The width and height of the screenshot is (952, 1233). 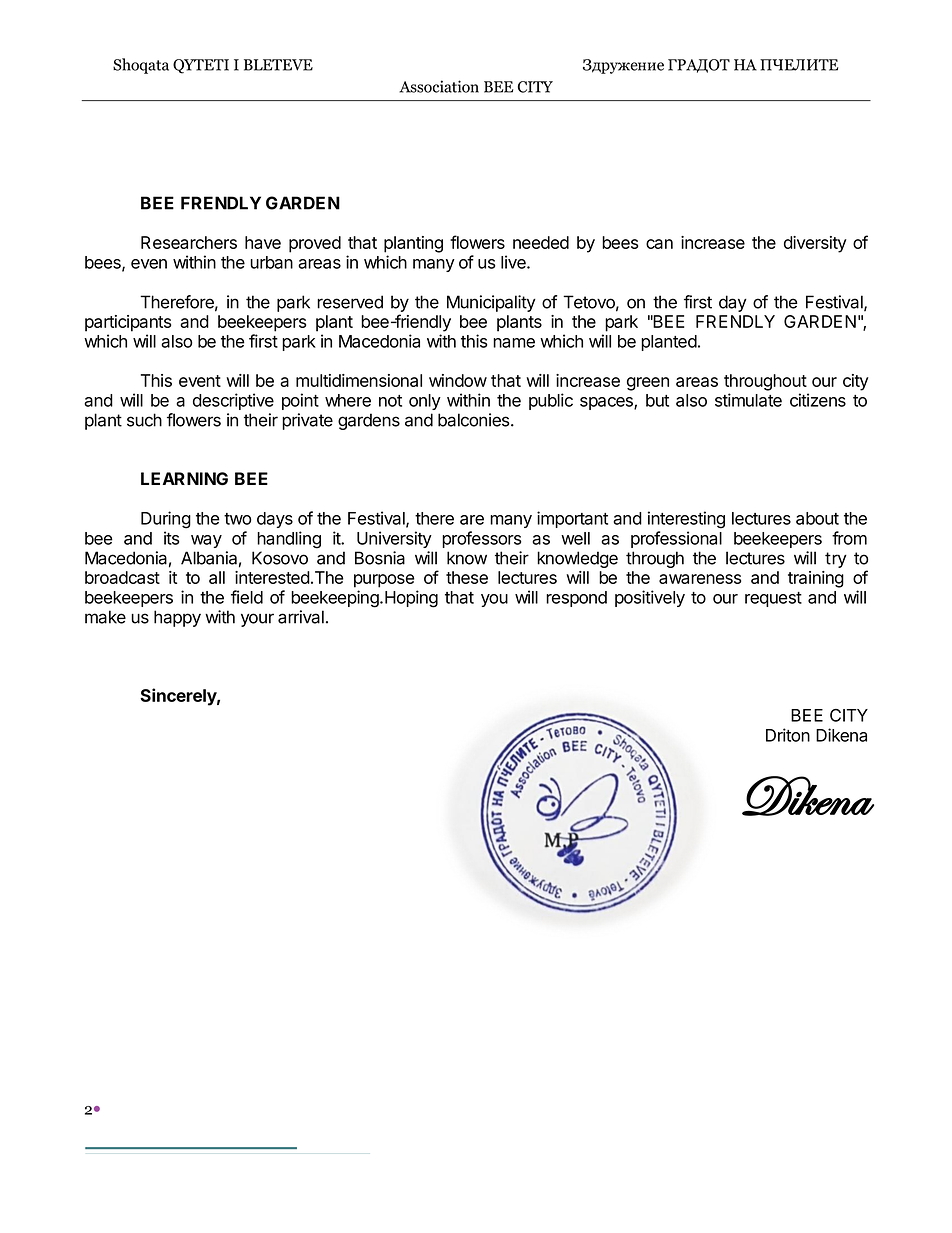 What do you see at coordinates (748, 400) in the screenshot?
I see `stimulate` at bounding box center [748, 400].
